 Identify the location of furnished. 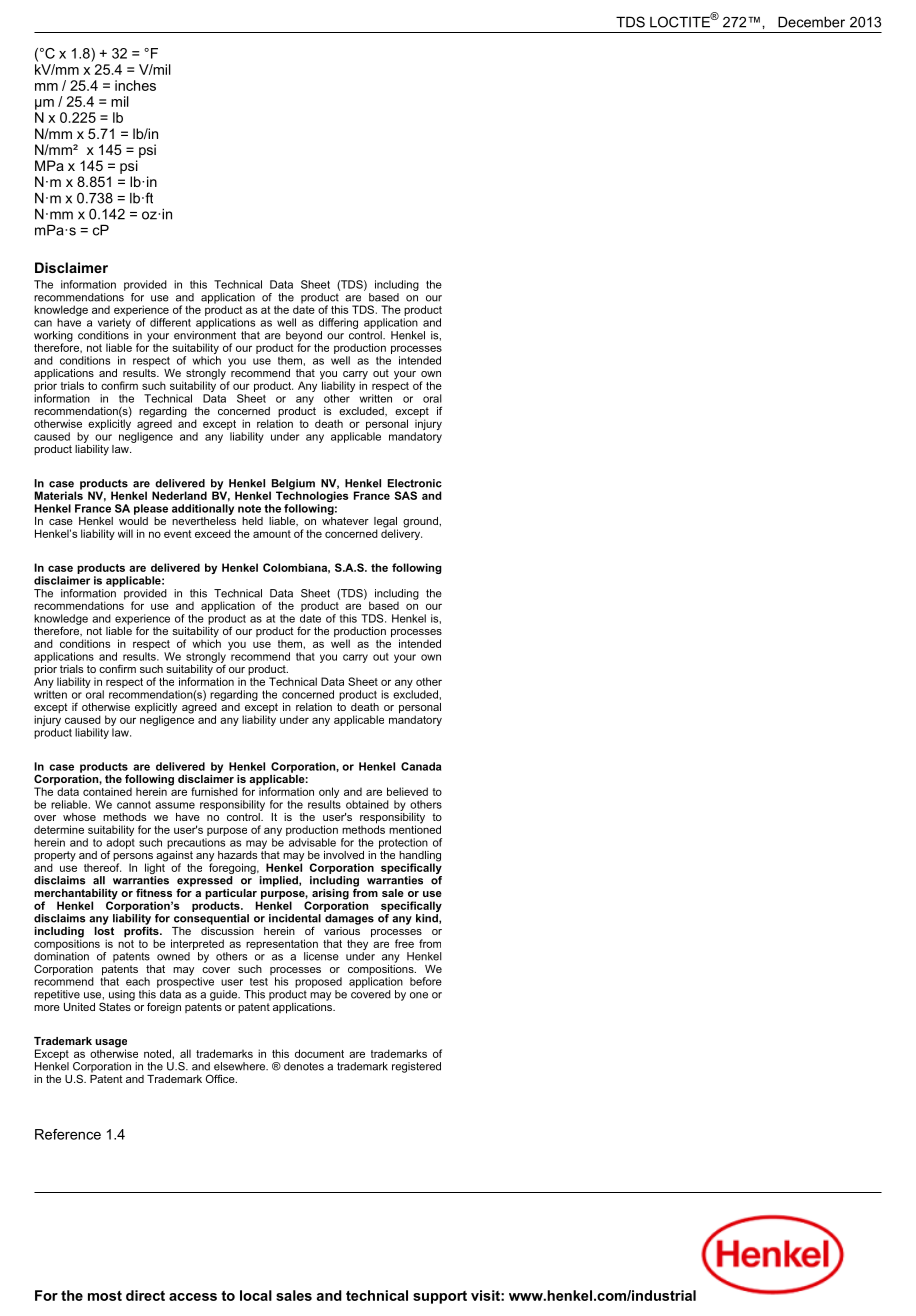
(214, 791).
